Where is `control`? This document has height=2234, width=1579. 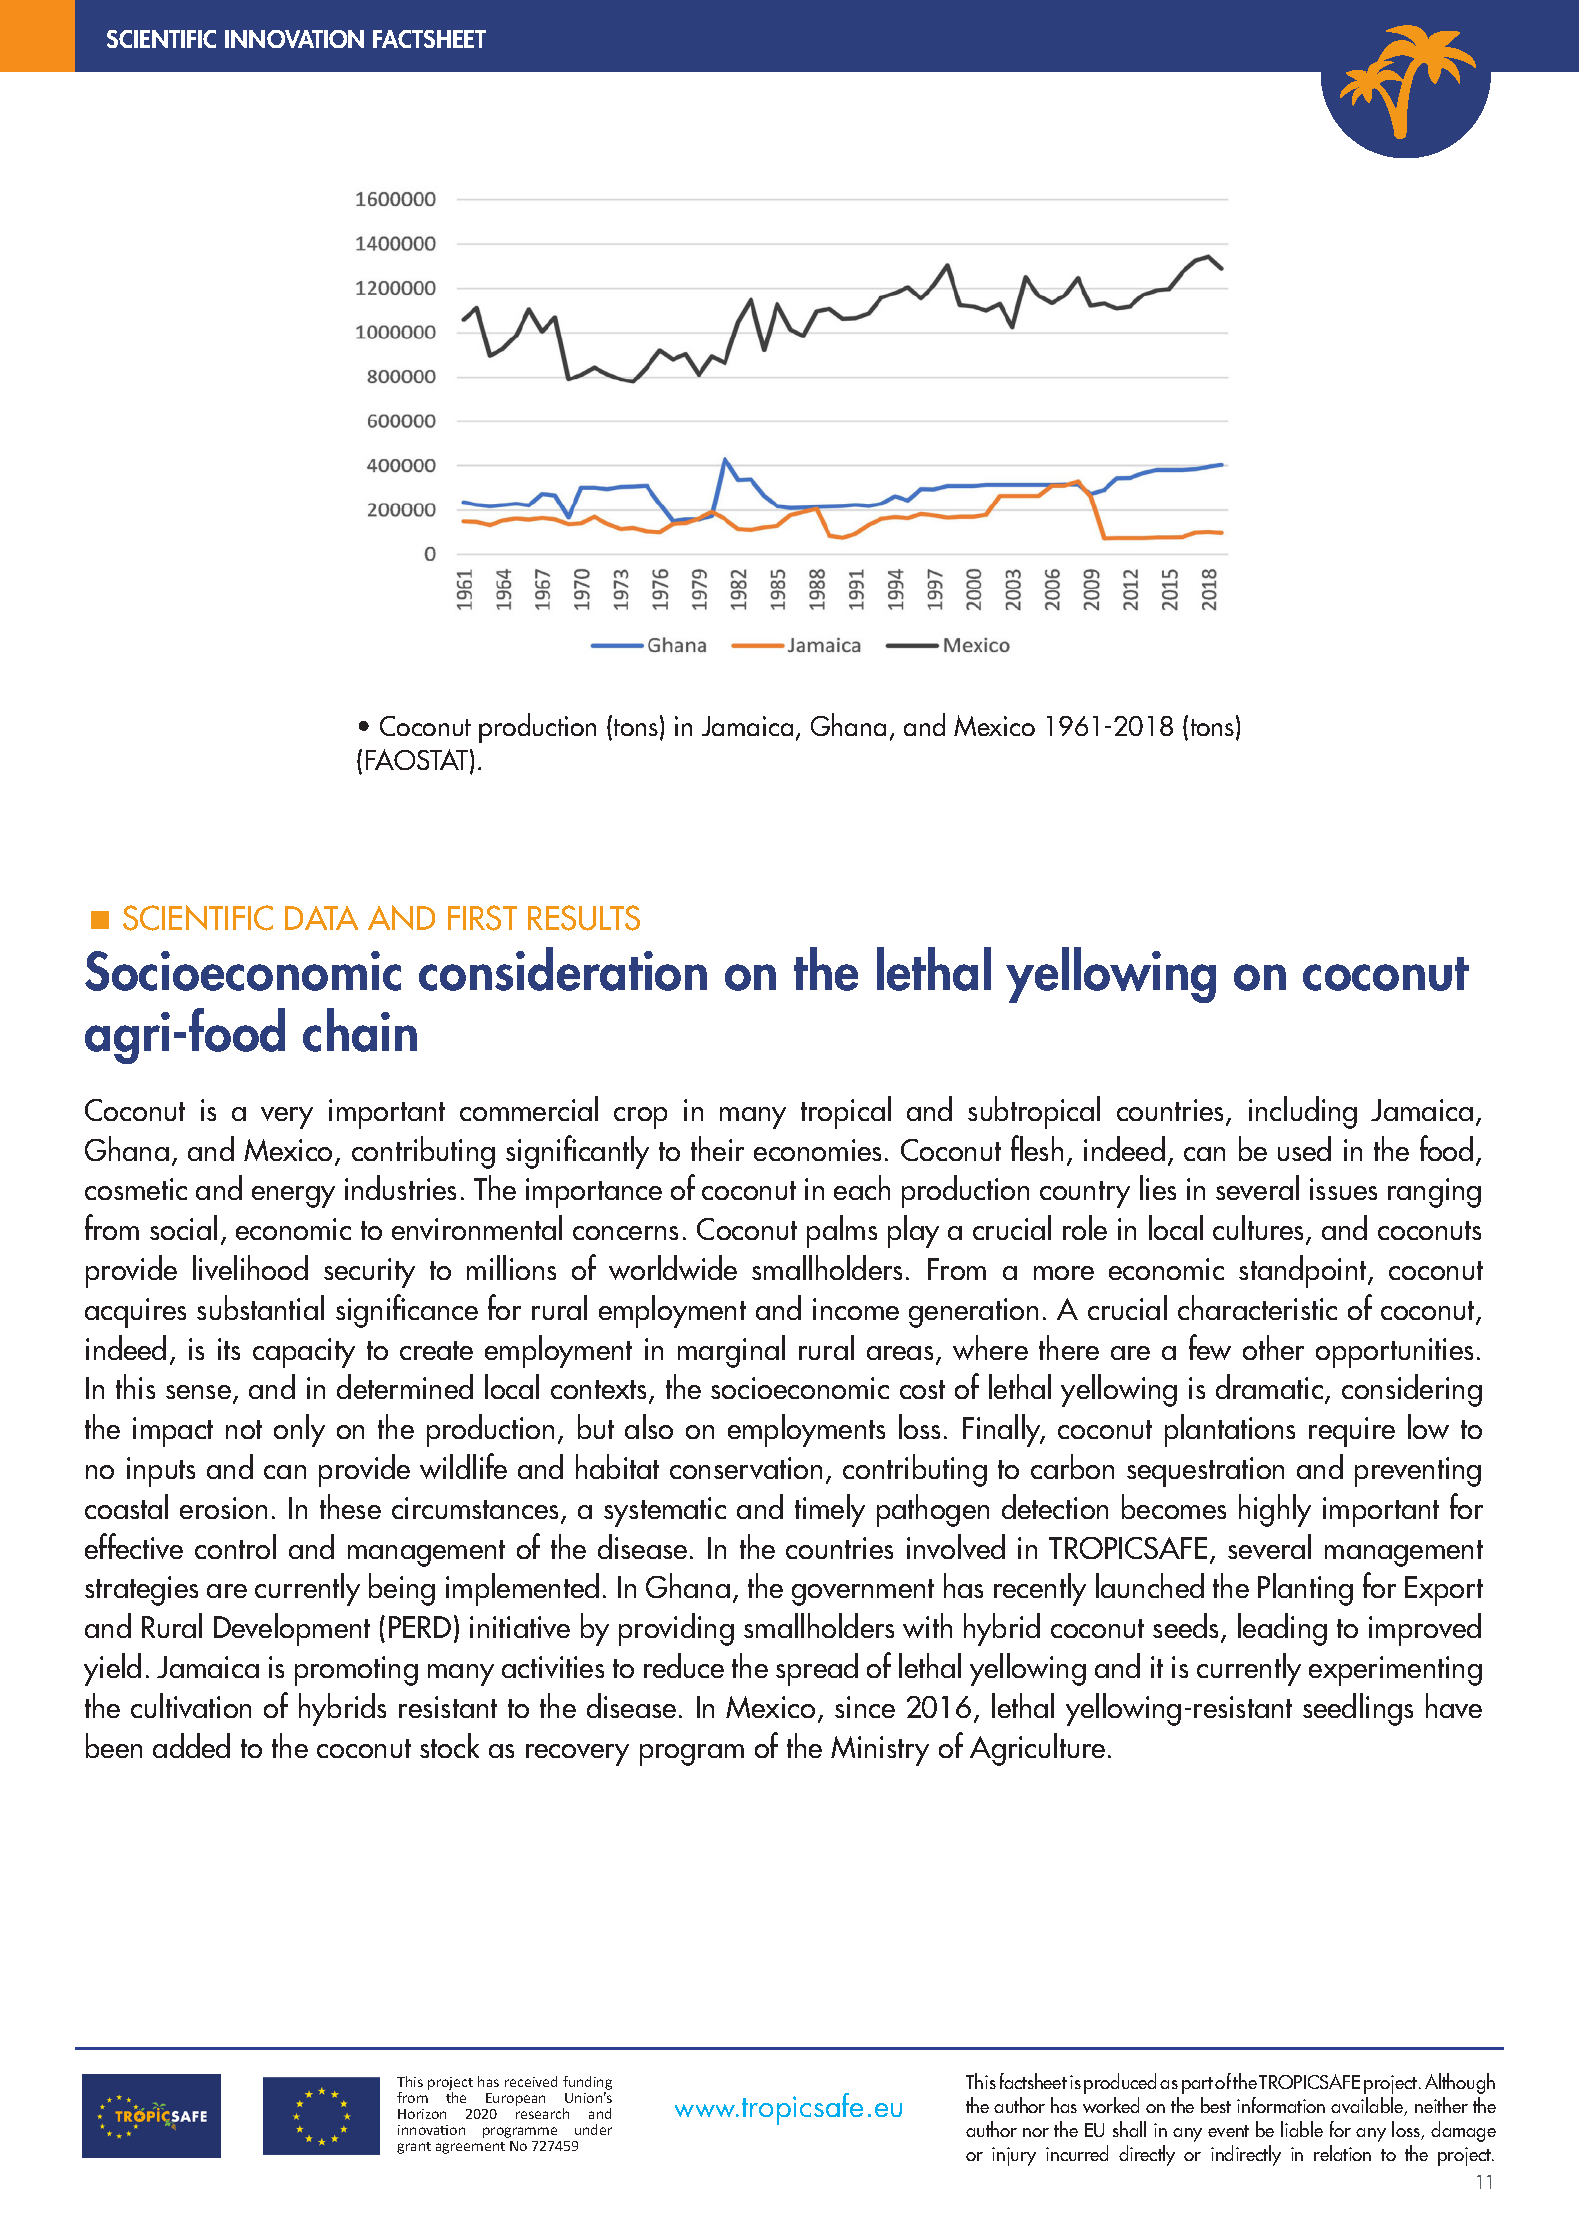
control is located at coordinates (235, 1546).
